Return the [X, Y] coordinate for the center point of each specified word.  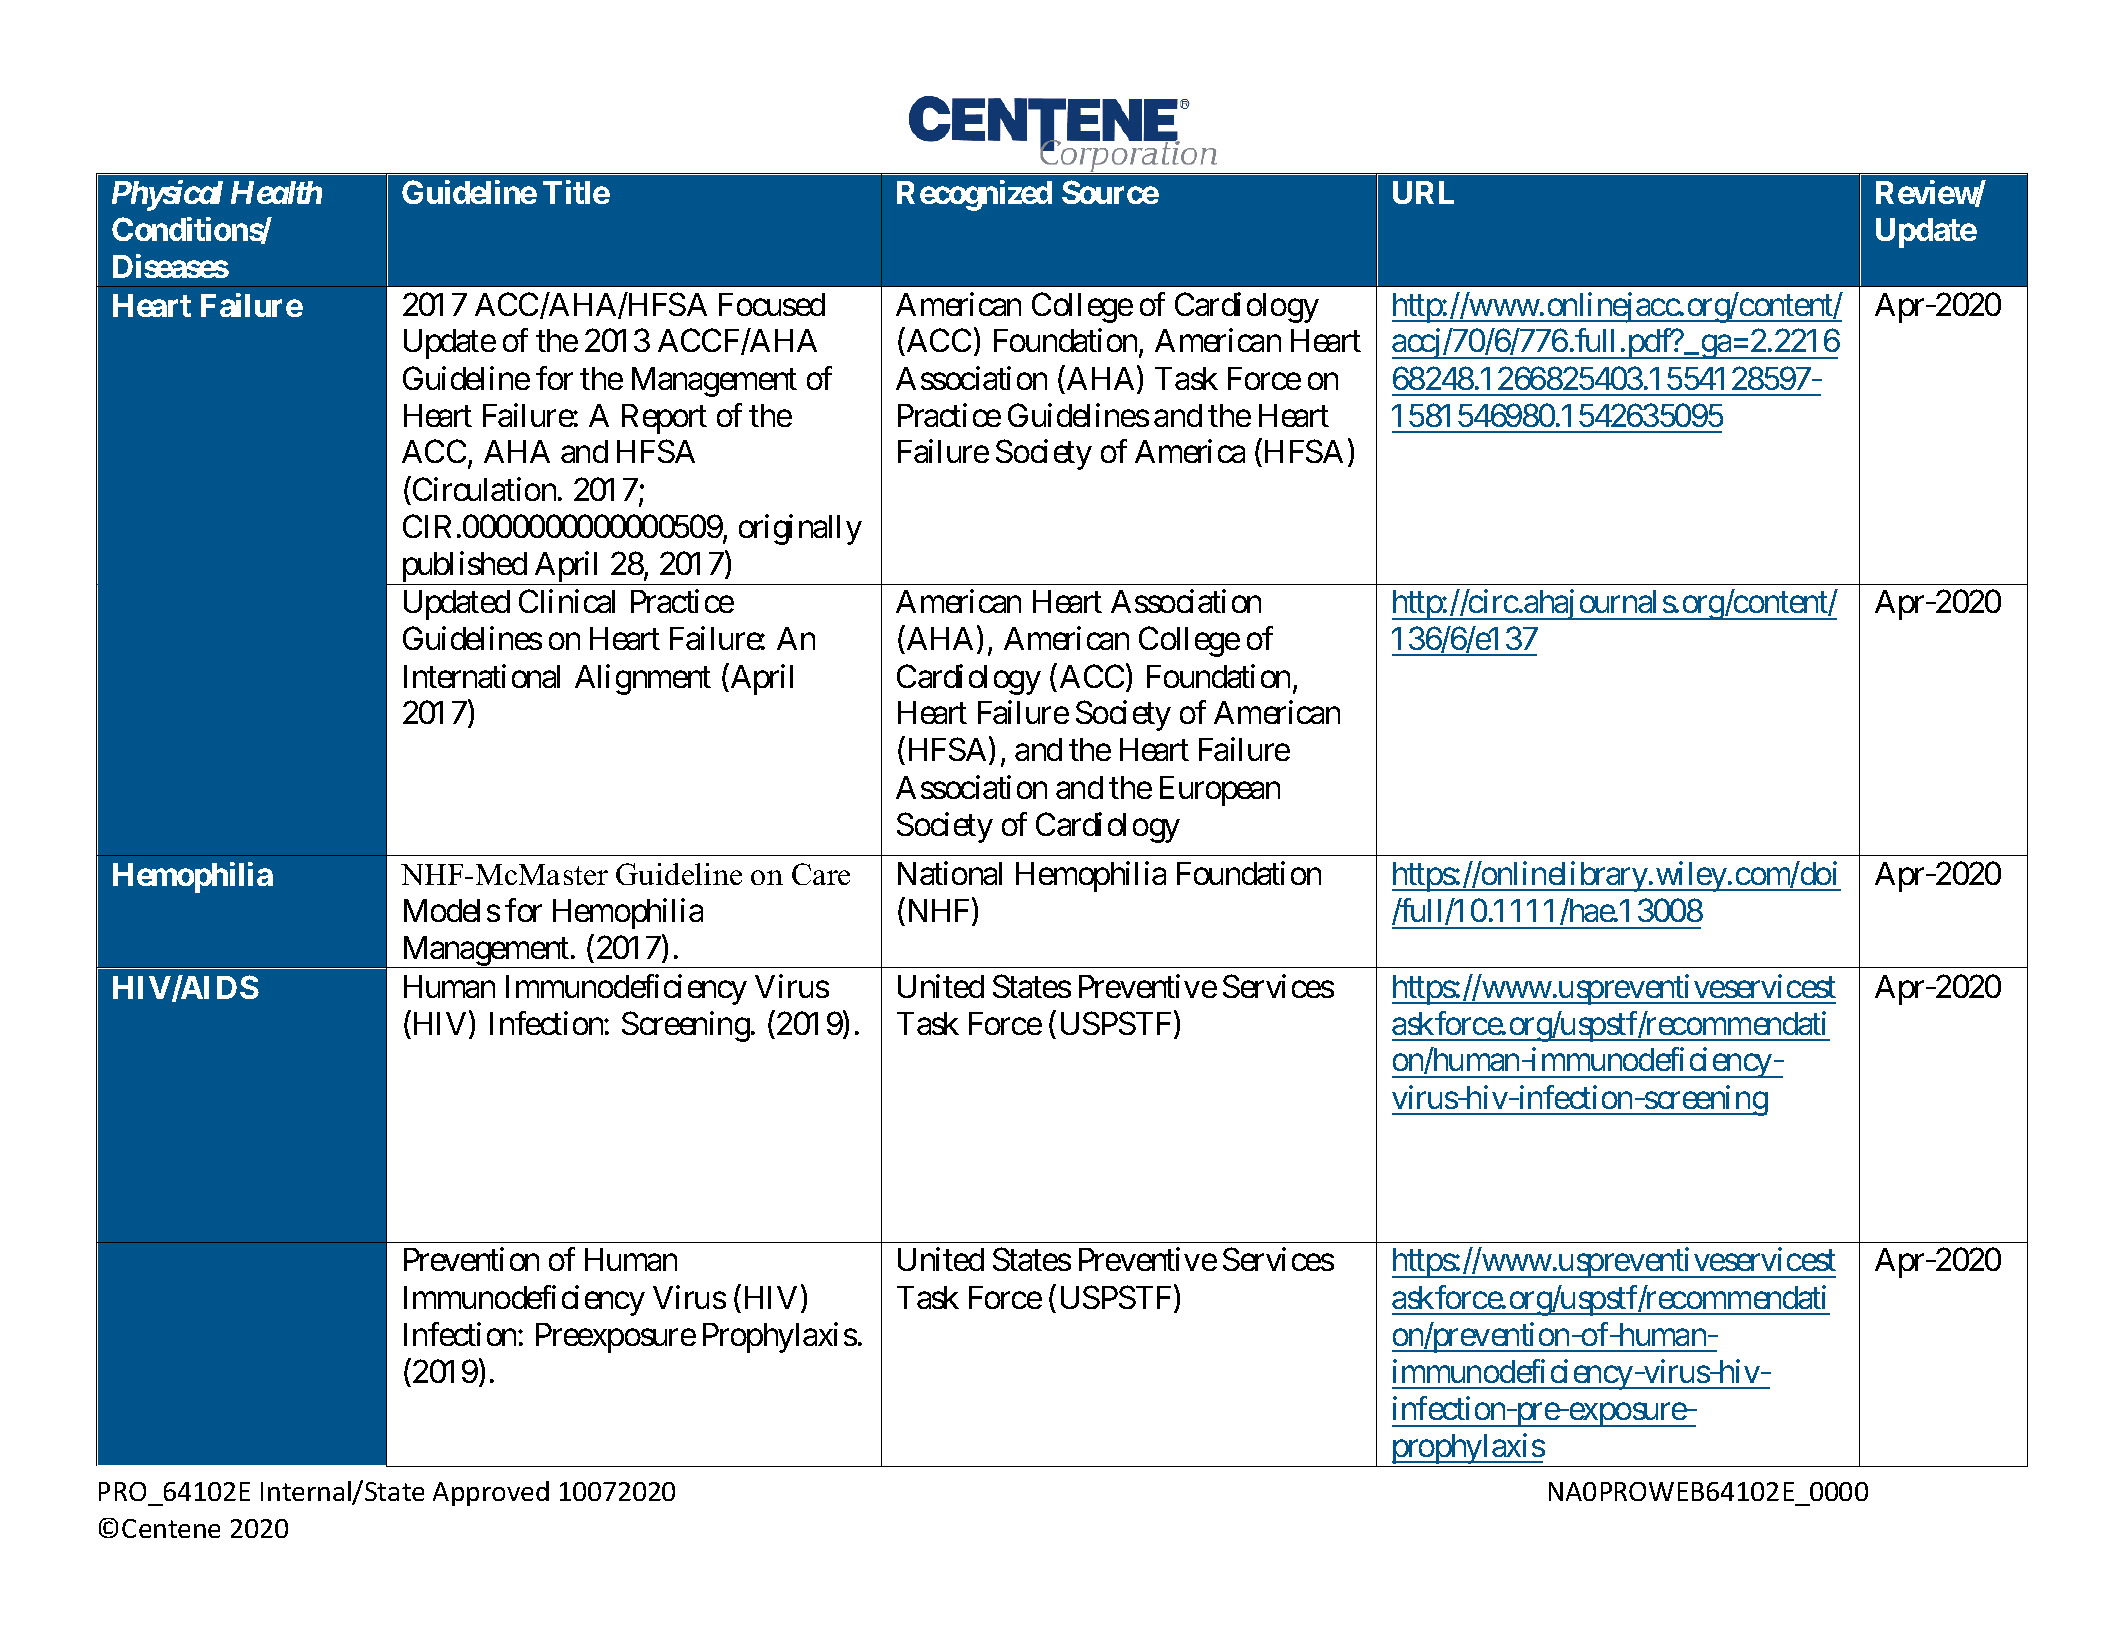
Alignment [643, 679]
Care [821, 874]
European [1220, 791]
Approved [491, 1493]
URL [1423, 192]
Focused [772, 304]
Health [276, 192]
